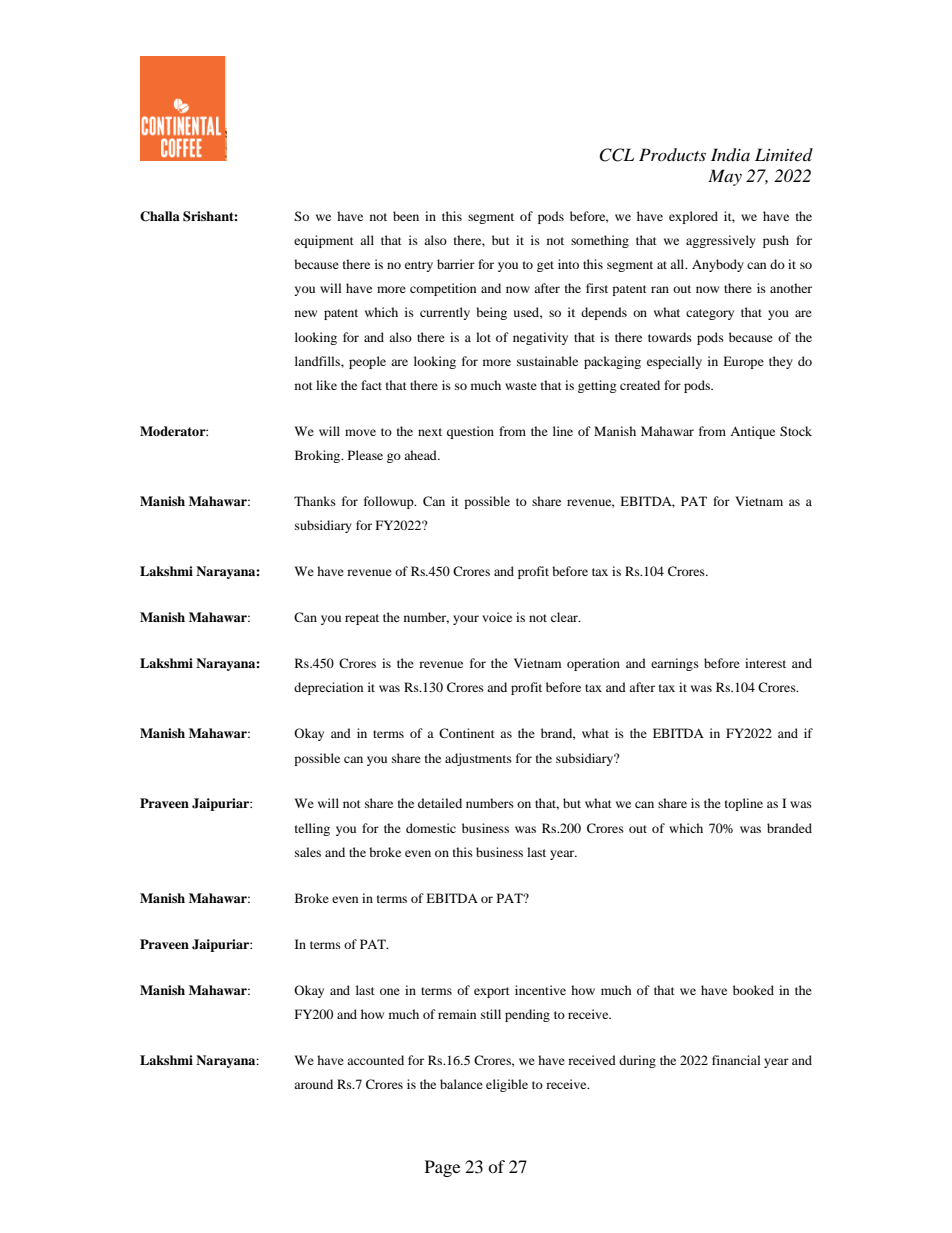 This image has width=952, height=1233. What do you see at coordinates (406, 216) in the image?
I see `been` at bounding box center [406, 216].
